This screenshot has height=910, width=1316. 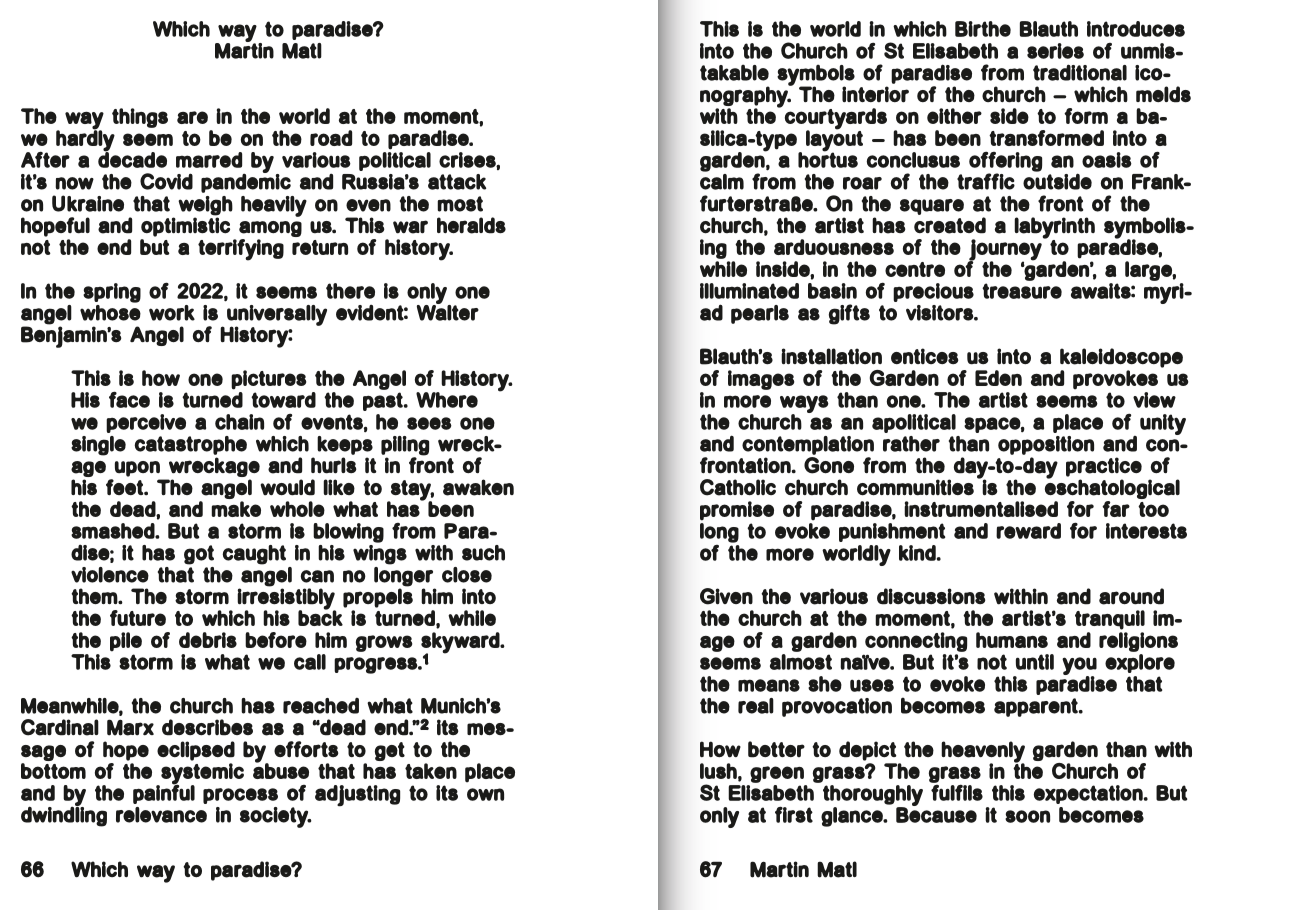 I want to click on own, so click(x=485, y=794).
